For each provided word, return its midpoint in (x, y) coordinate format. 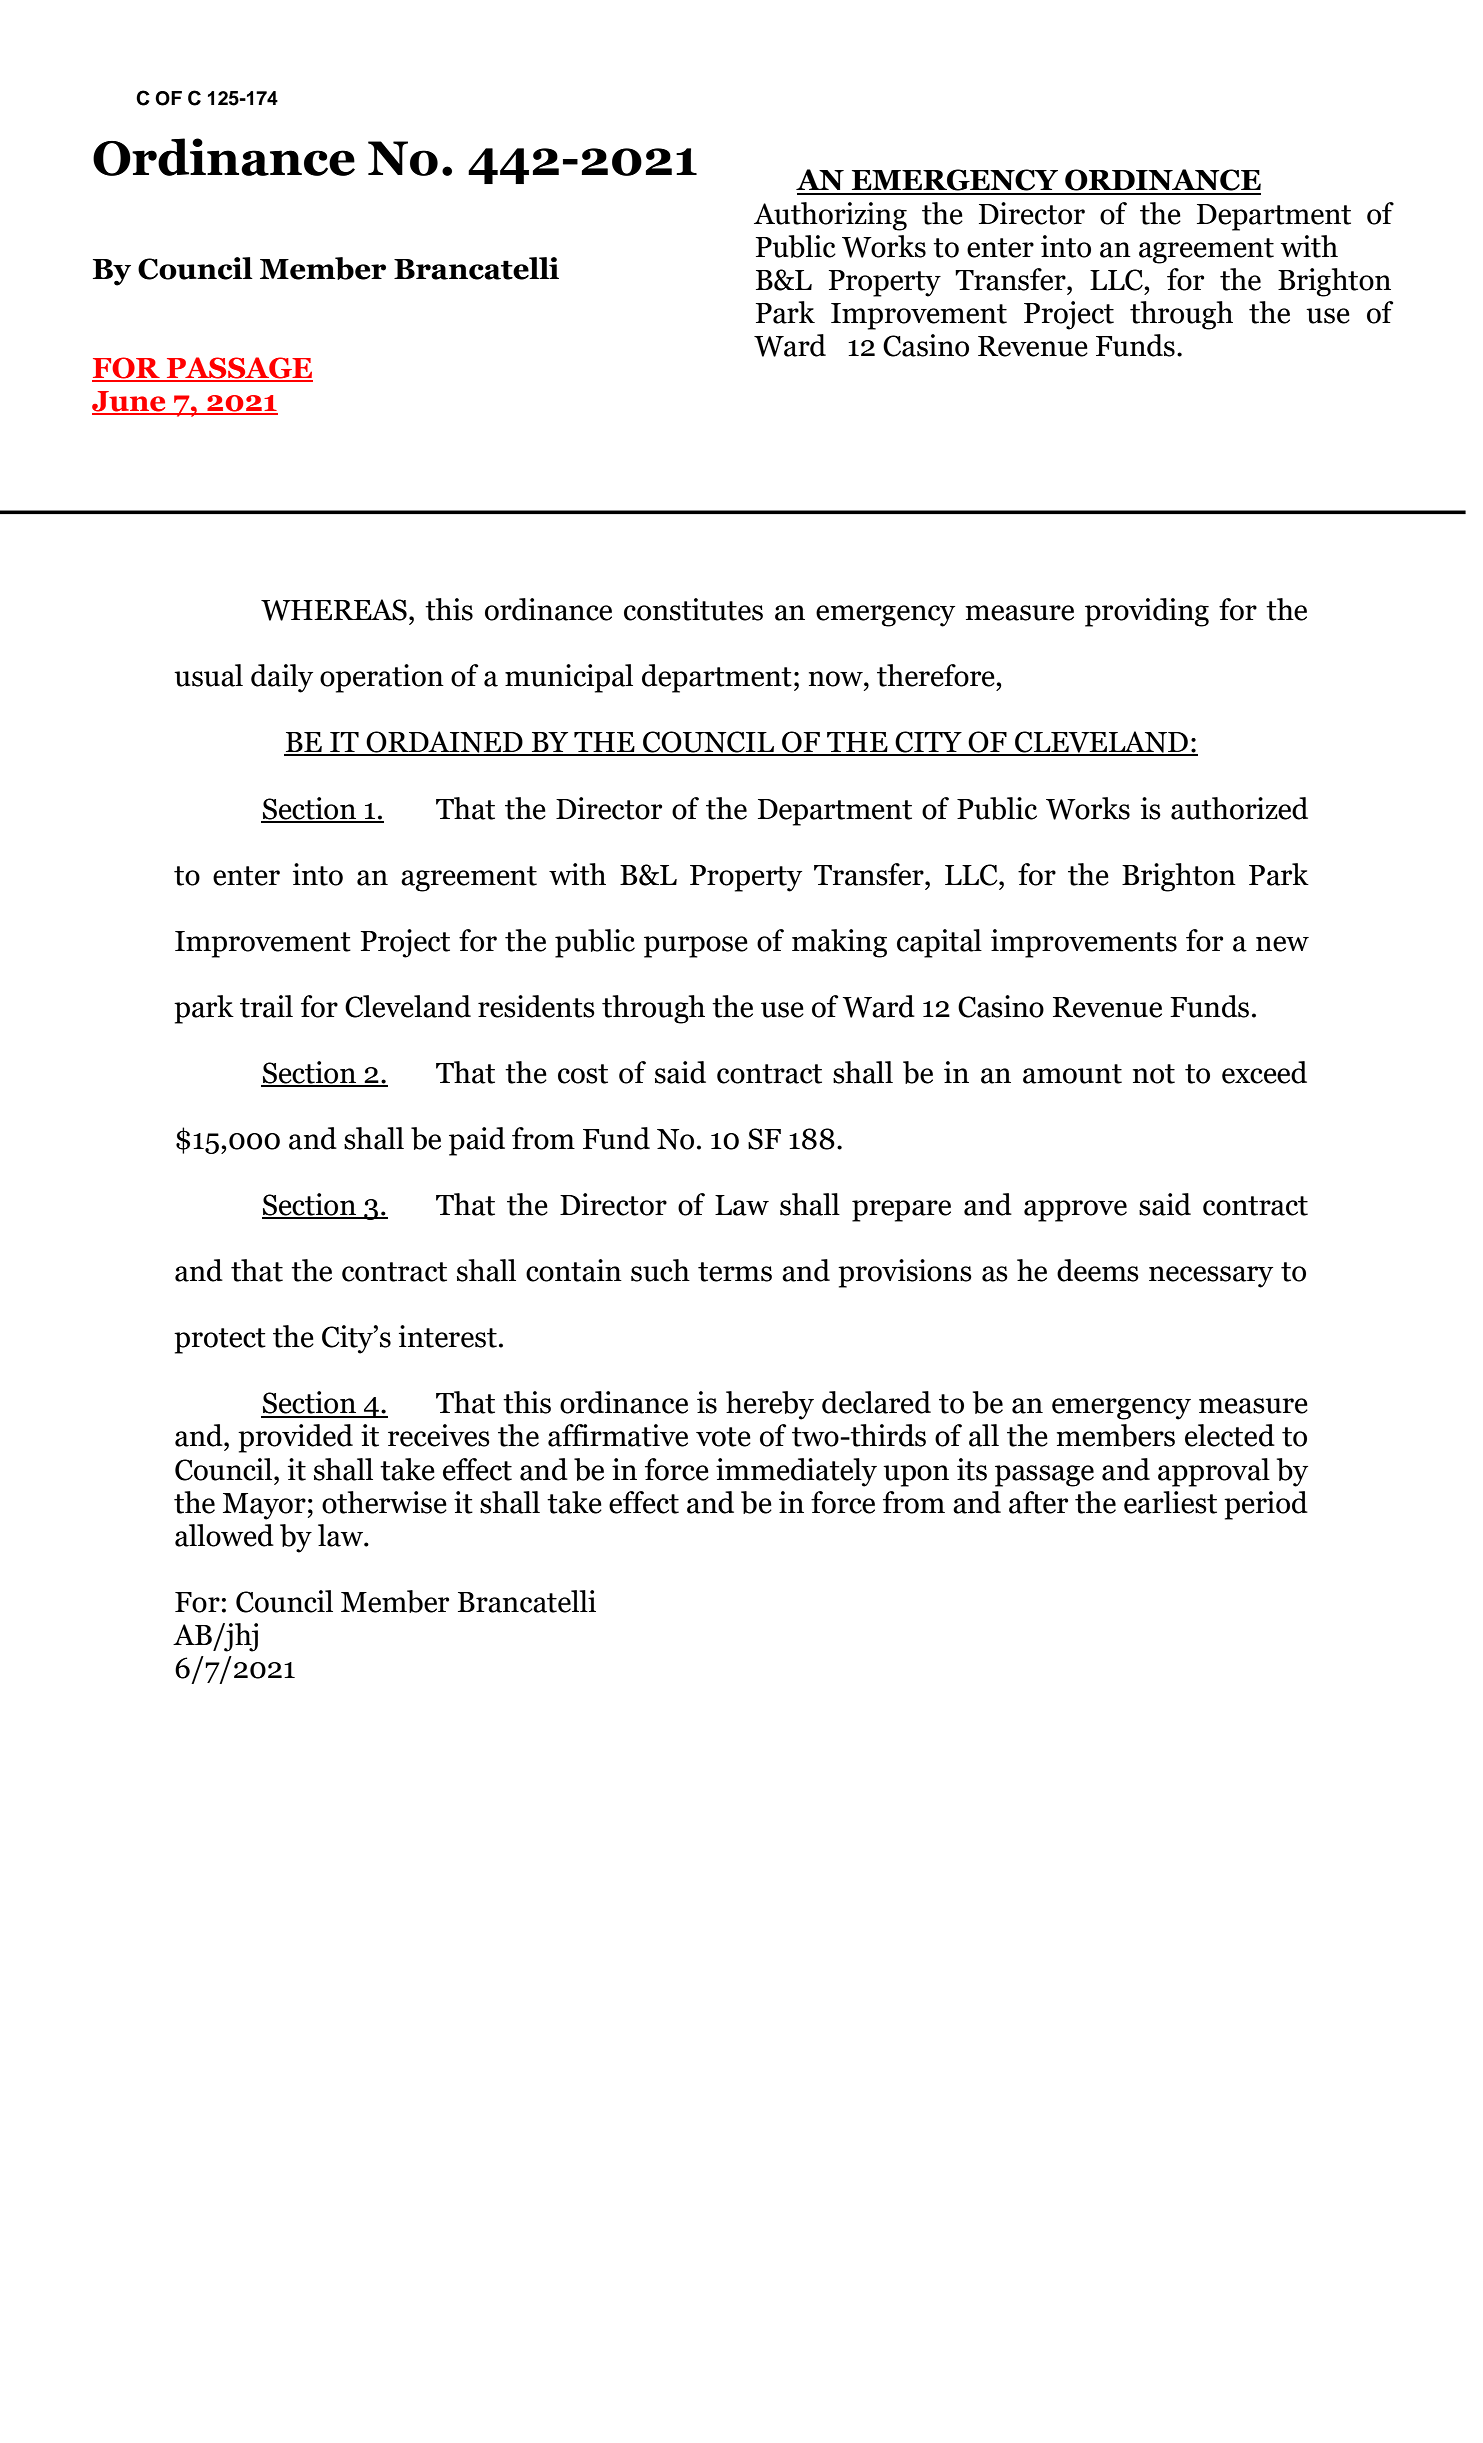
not (1154, 1074)
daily (282, 678)
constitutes (693, 609)
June (130, 402)
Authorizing (830, 216)
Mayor (264, 1506)
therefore (937, 675)
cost (583, 1074)
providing (1147, 612)
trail (266, 1006)
